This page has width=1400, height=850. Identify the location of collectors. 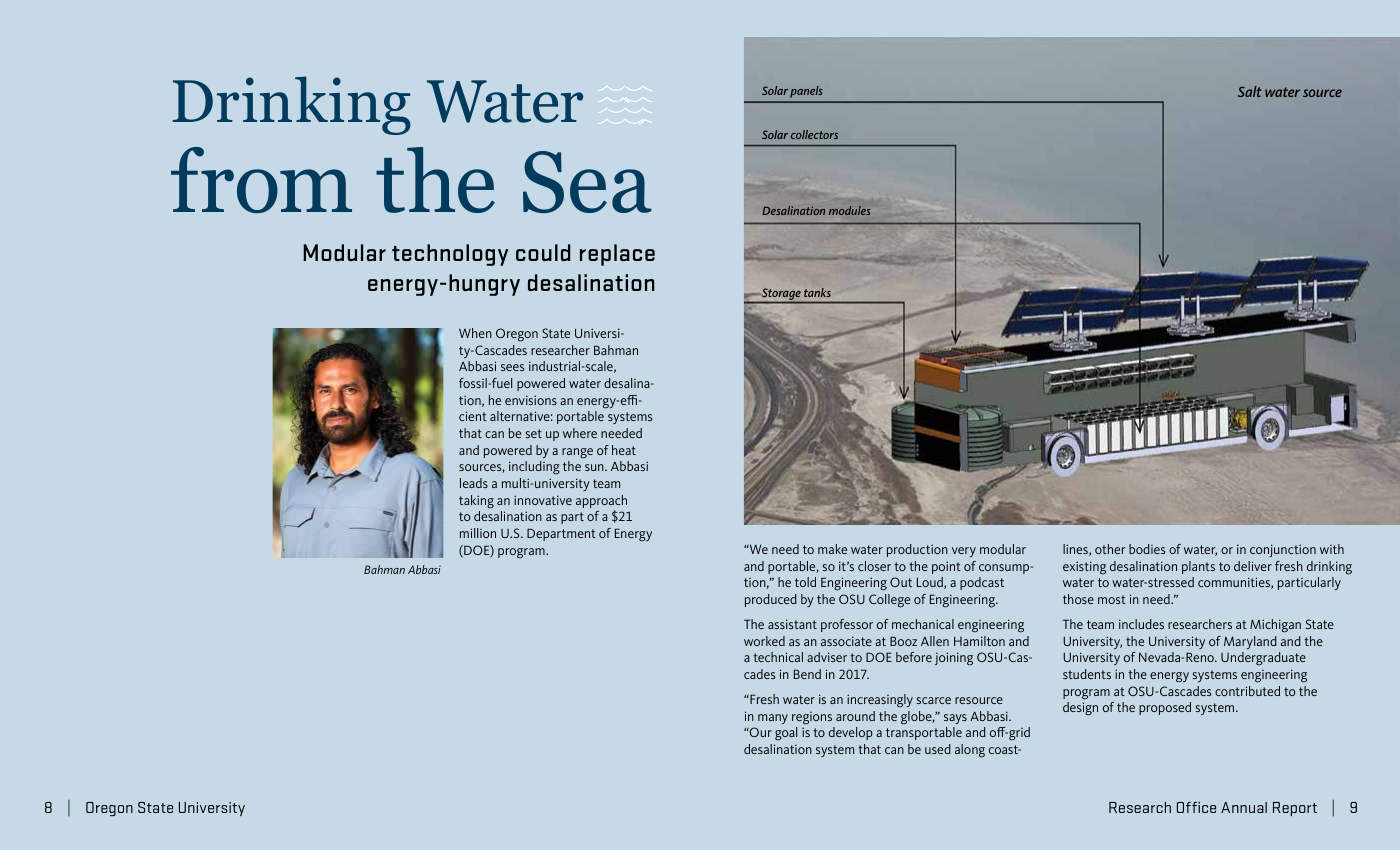
(814, 134).
